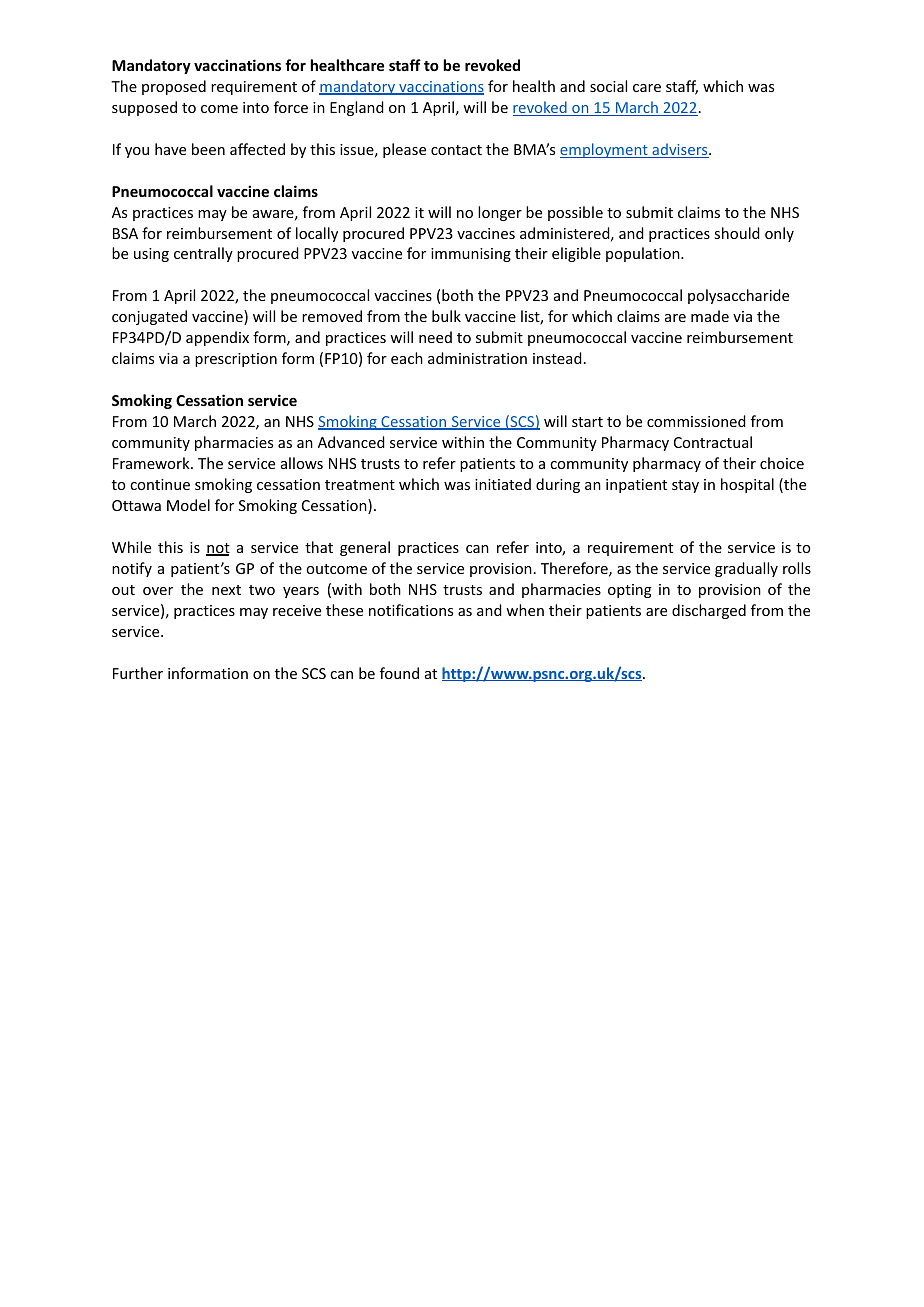 The width and height of the screenshot is (924, 1307). I want to click on initiated, so click(503, 484).
